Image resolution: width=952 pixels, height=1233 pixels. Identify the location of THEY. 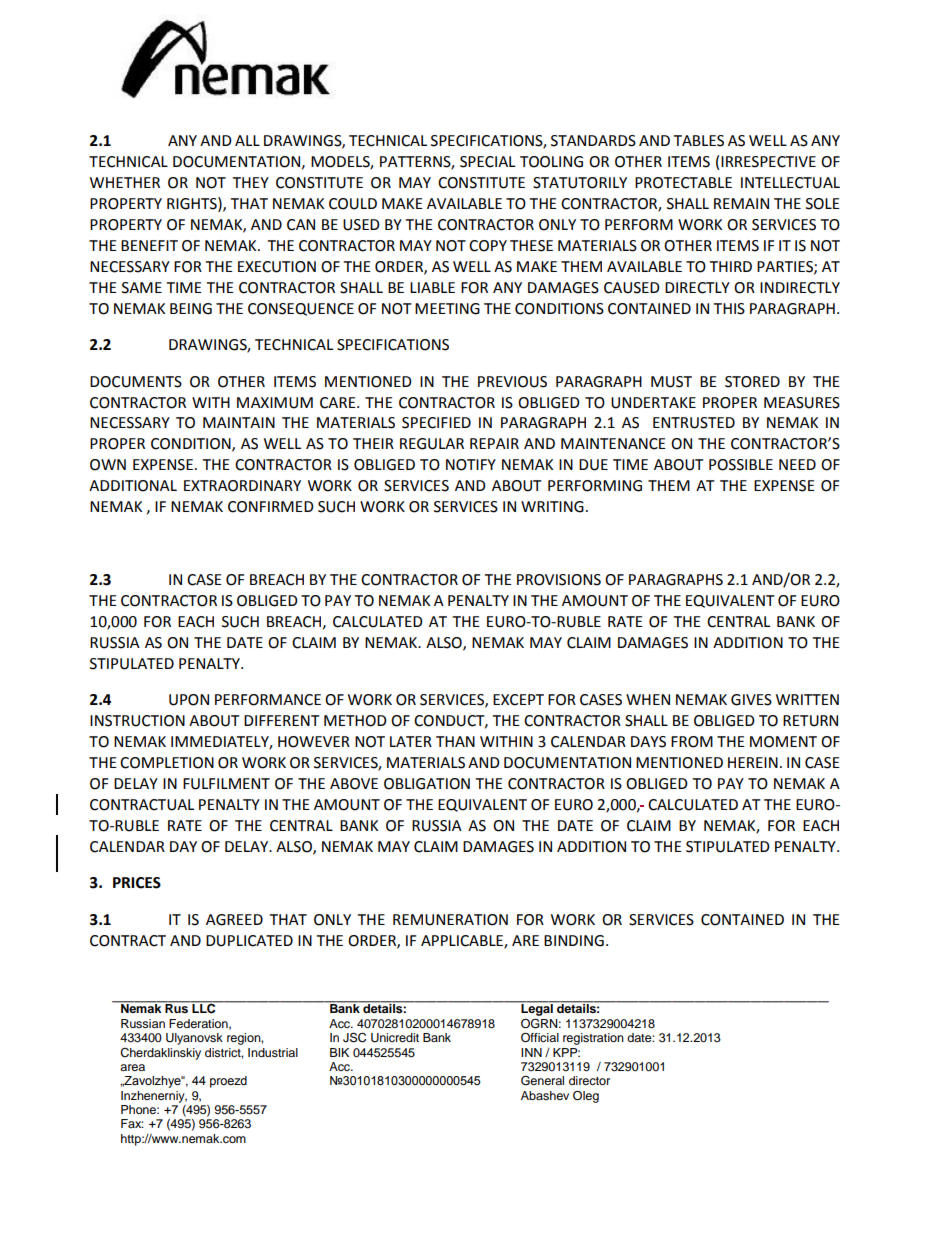
(251, 182).
